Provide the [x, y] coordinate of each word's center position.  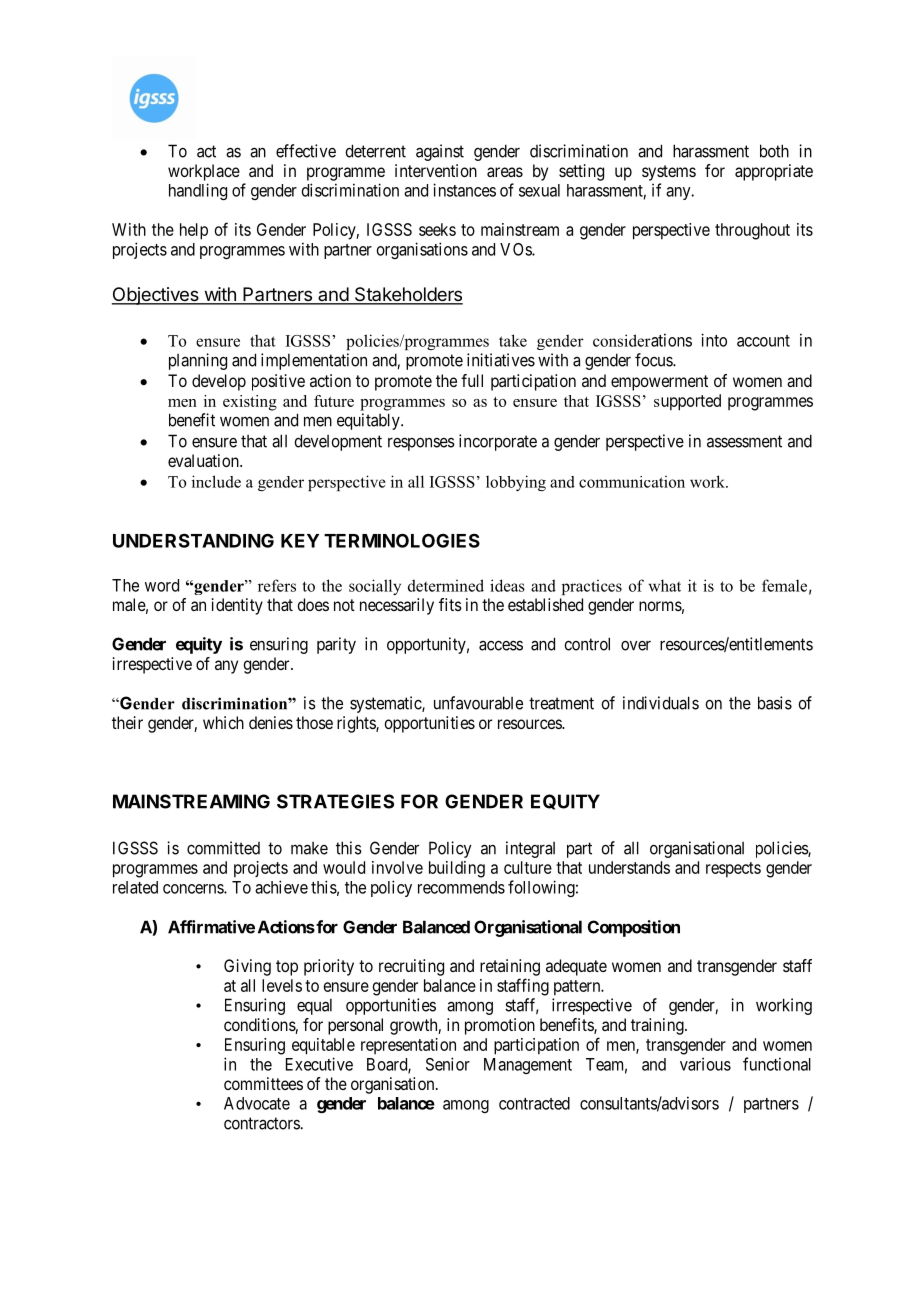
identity [237, 606]
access [501, 645]
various [705, 1064]
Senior [448, 1064]
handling [198, 191]
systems [669, 173]
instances [464, 190]
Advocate [257, 1103]
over [636, 646]
